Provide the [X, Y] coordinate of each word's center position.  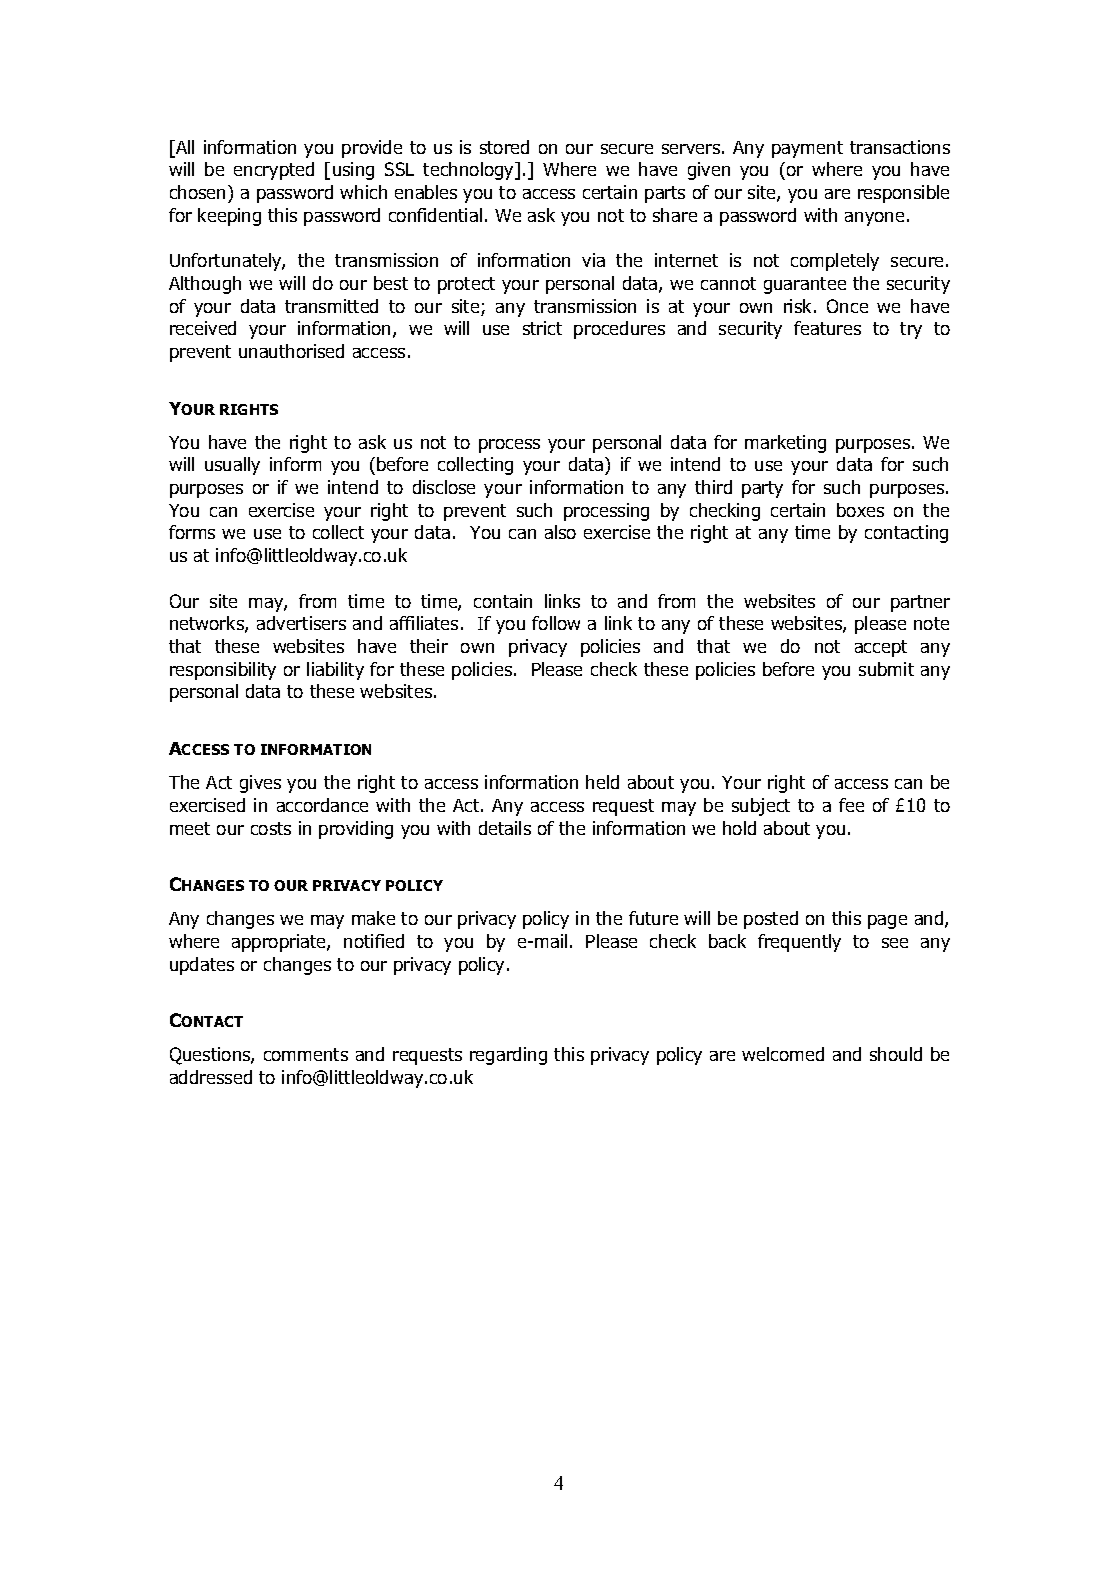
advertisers [301, 623]
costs [271, 828]
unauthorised [291, 351]
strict [542, 328]
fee [851, 805]
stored [504, 147]
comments [306, 1054]
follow [556, 623]
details [505, 828]
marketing [785, 444]
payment [807, 149]
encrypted [274, 171]
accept [881, 648]
